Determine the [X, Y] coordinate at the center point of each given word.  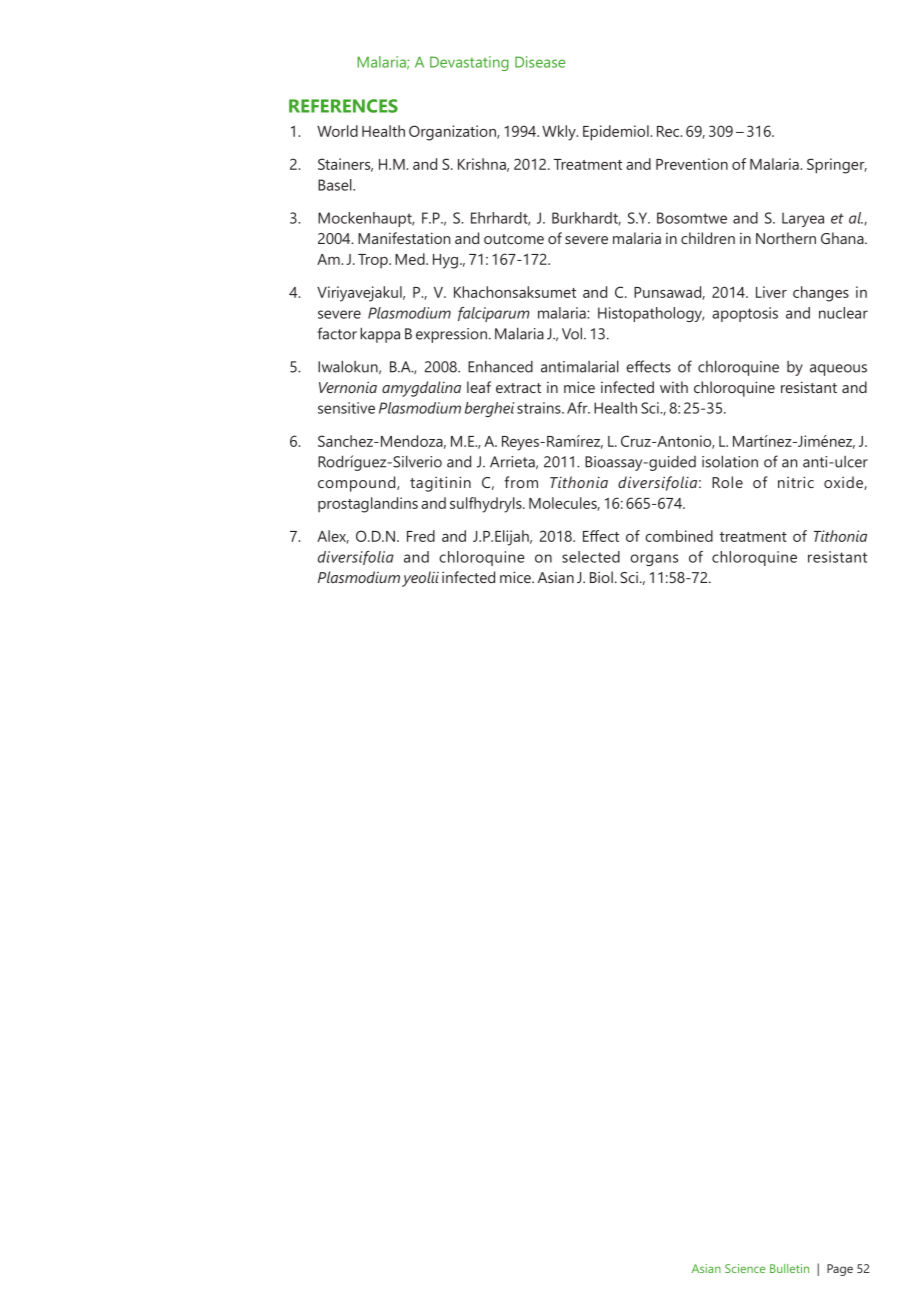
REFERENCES [343, 106]
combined [679, 536]
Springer [837, 166]
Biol [601, 577]
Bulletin [789, 1268]
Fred [421, 536]
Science [745, 1268]
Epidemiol [617, 133]
